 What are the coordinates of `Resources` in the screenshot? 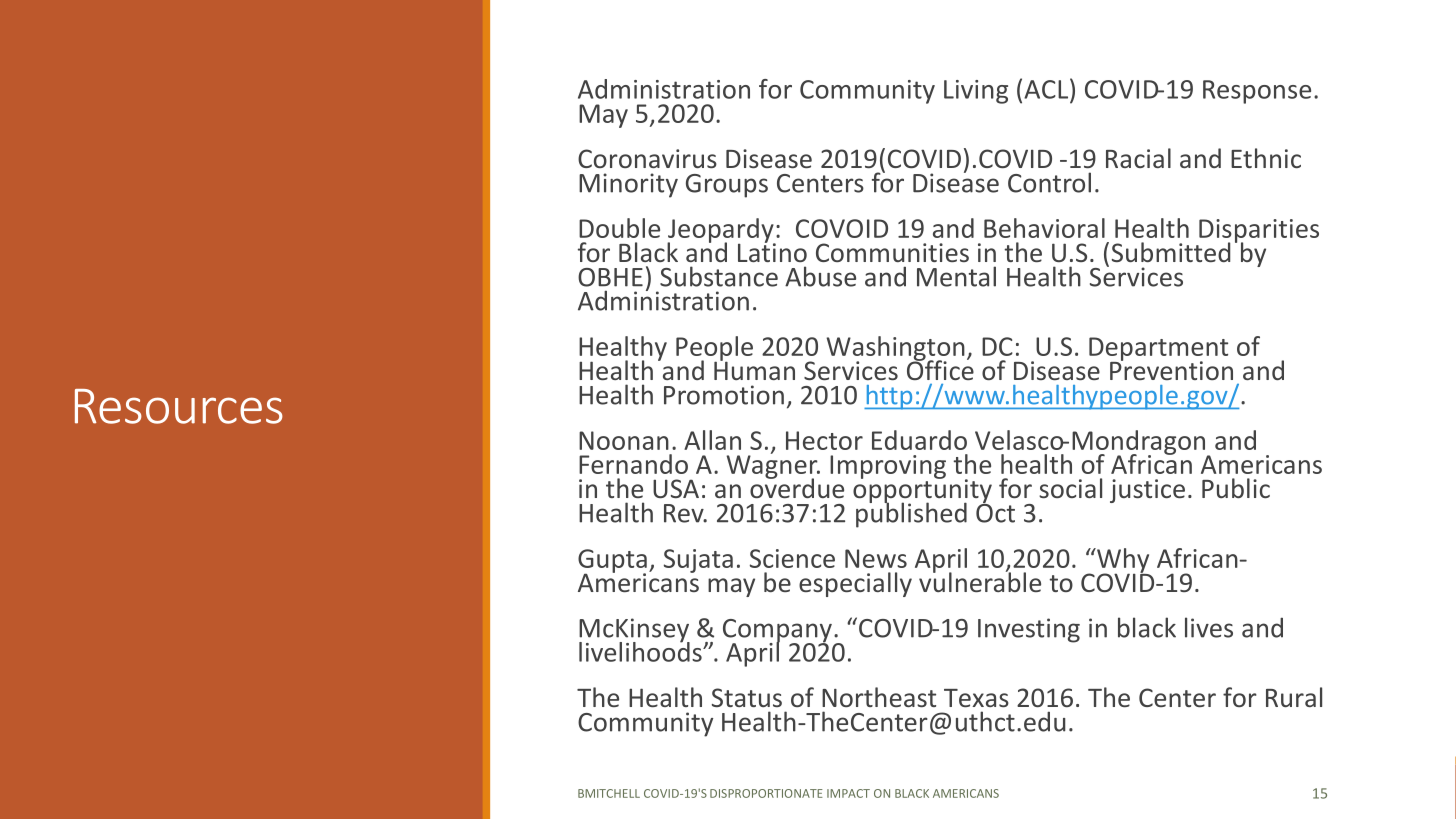 It's located at (179, 406).
